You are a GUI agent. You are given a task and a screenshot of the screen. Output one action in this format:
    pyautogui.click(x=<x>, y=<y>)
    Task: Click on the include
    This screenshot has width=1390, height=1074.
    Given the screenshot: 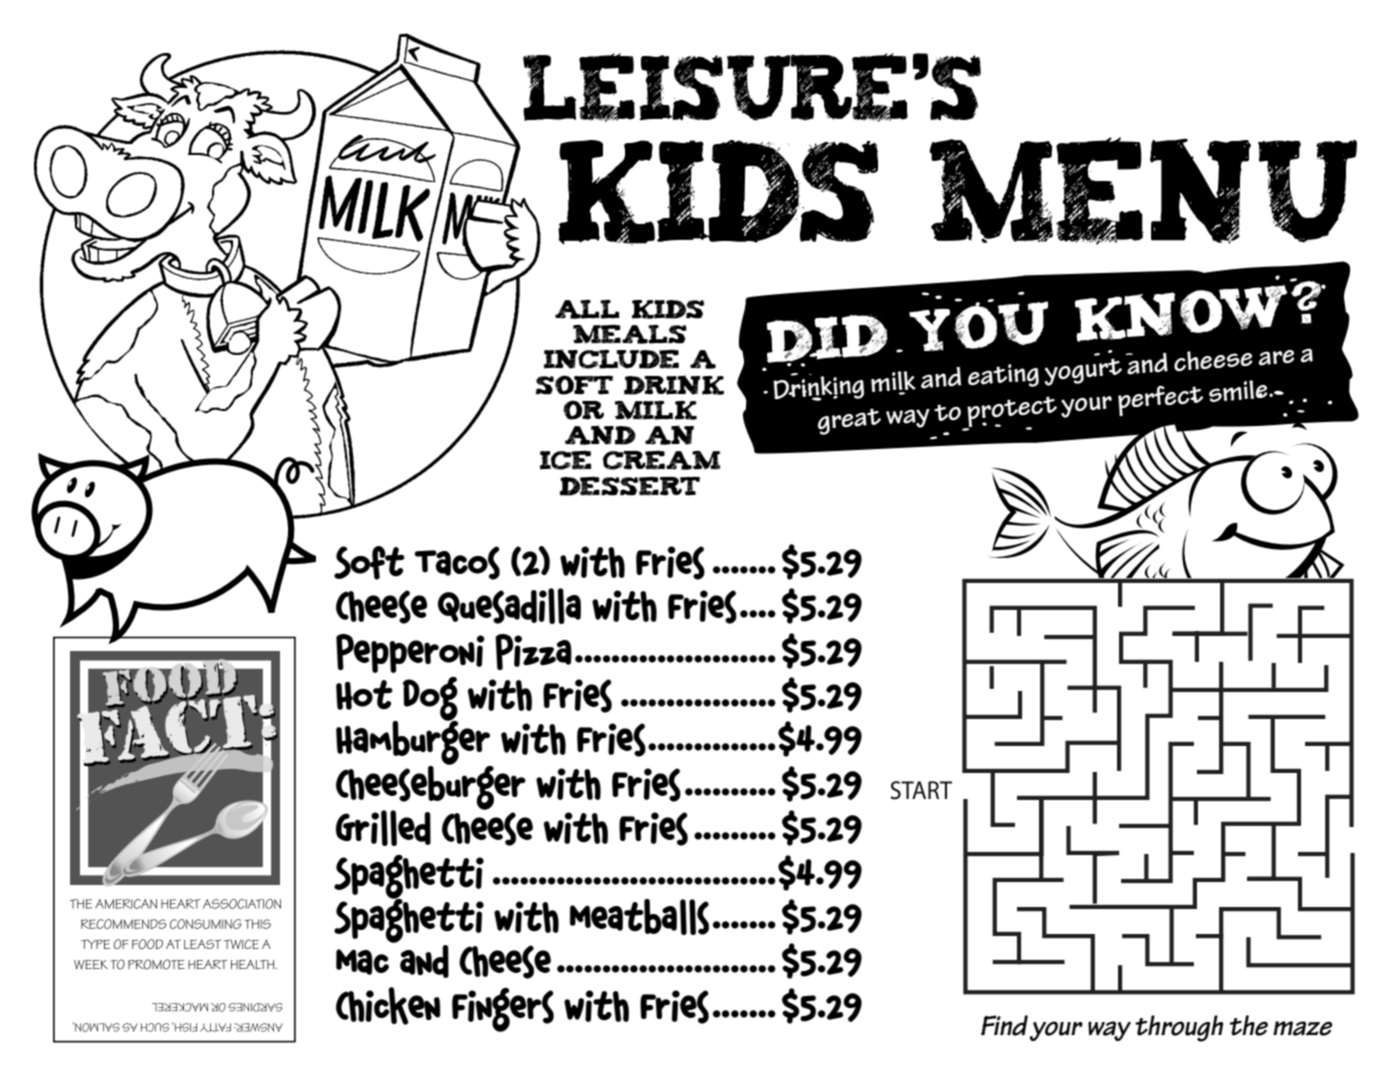 What is the action you would take?
    pyautogui.click(x=611, y=359)
